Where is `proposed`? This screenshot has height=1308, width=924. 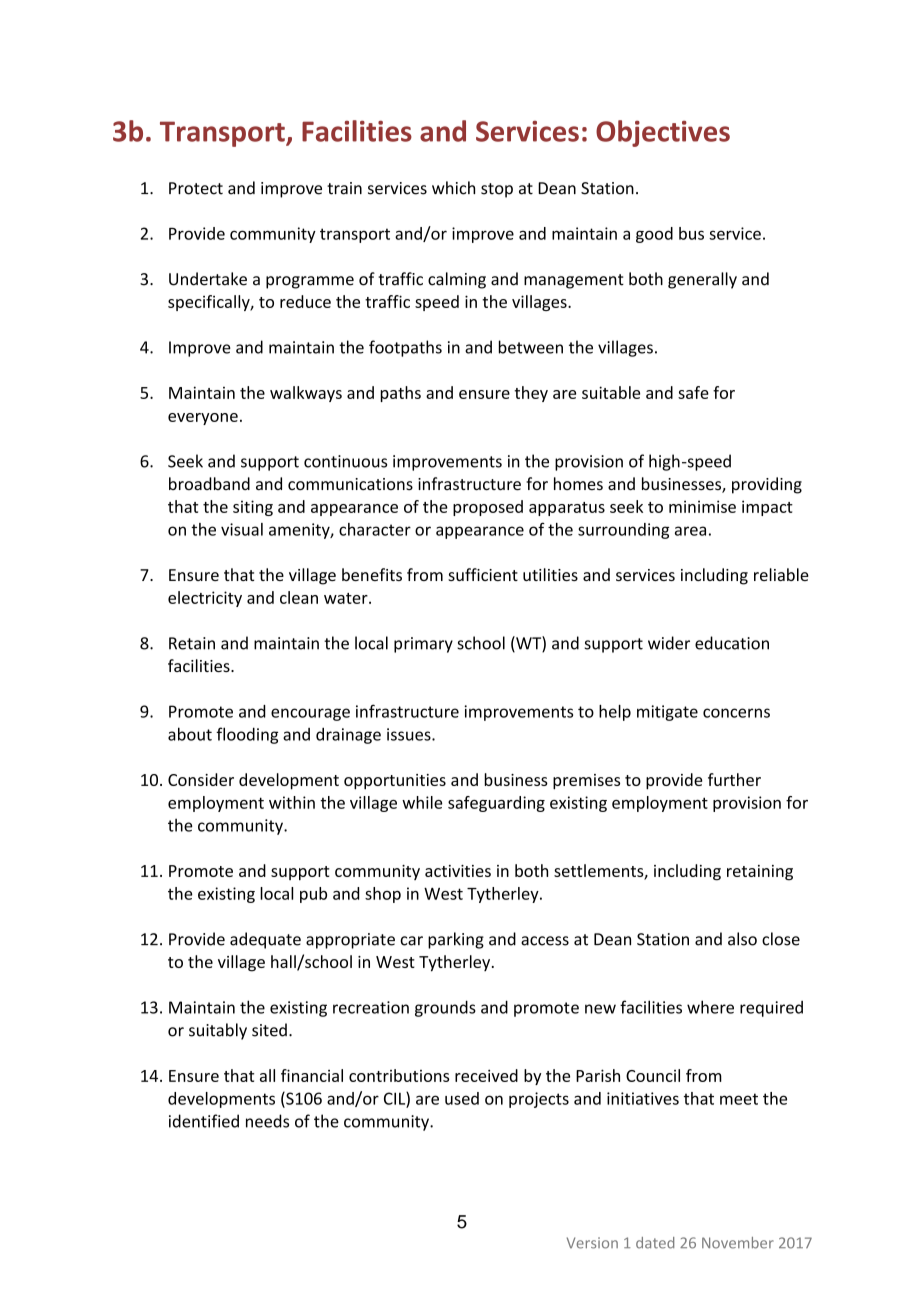
proposed is located at coordinates (488, 508).
